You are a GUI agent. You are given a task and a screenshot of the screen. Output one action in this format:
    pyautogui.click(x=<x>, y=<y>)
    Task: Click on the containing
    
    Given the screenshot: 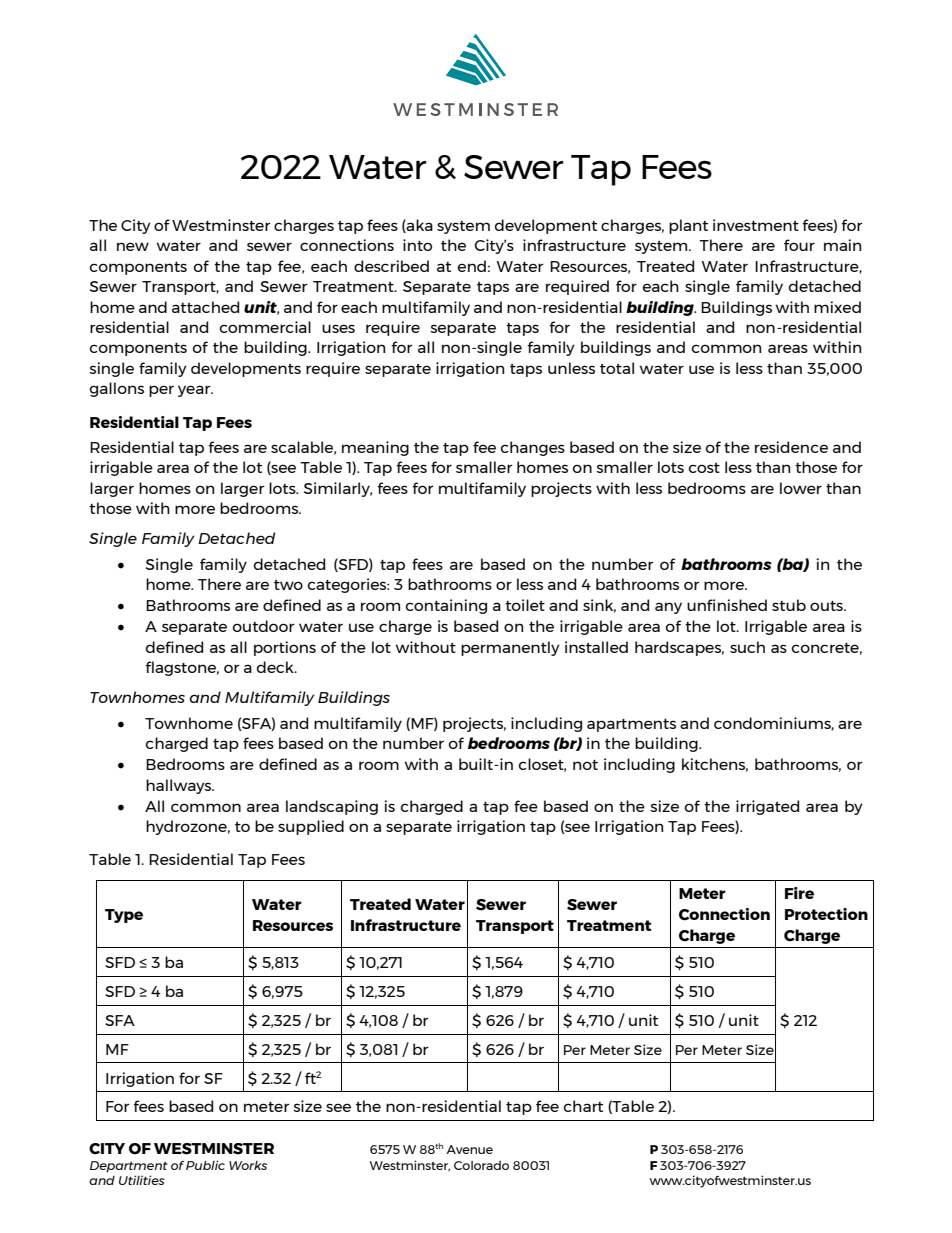 What is the action you would take?
    pyautogui.click(x=446, y=606)
